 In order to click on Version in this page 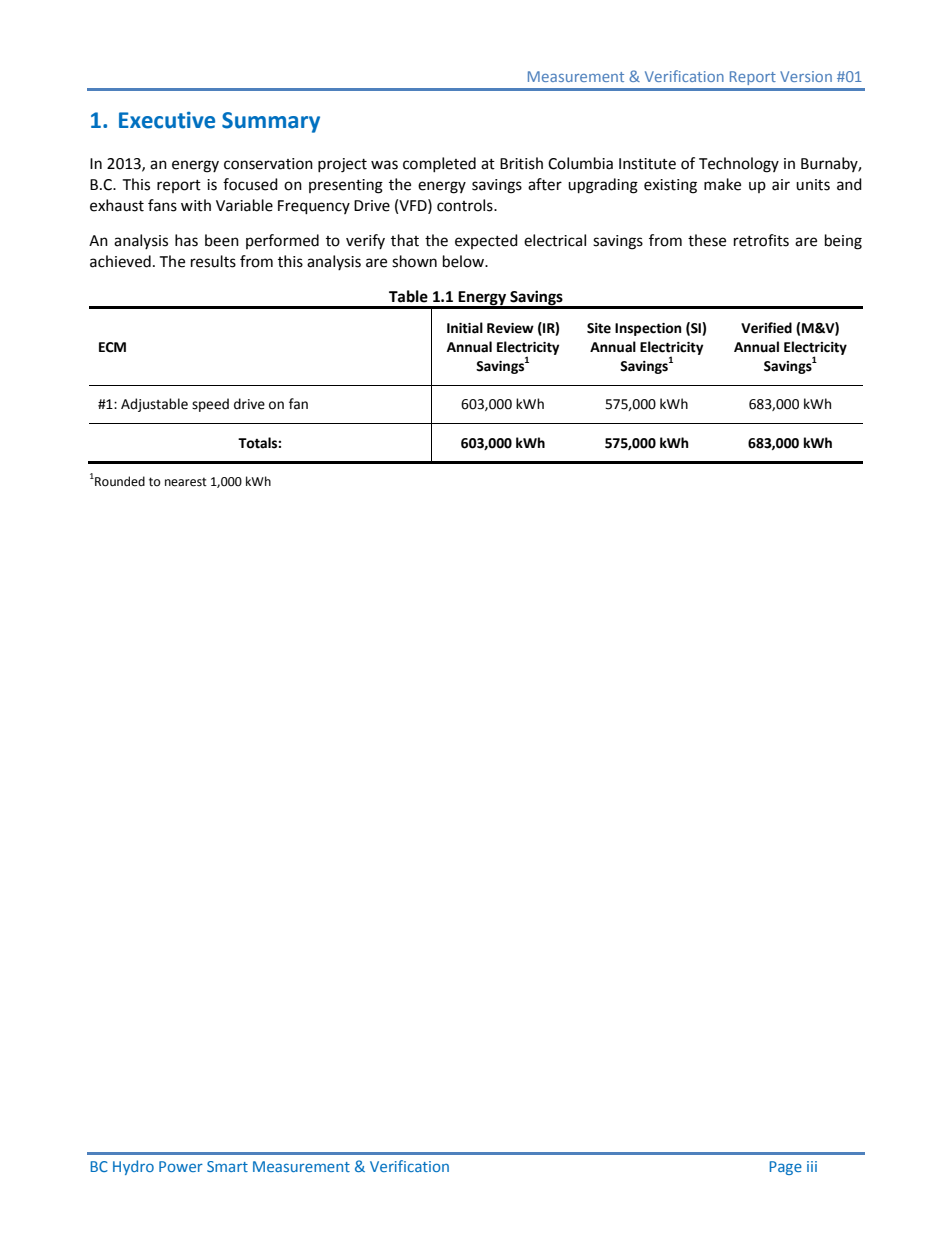, I will do `click(806, 76)`.
